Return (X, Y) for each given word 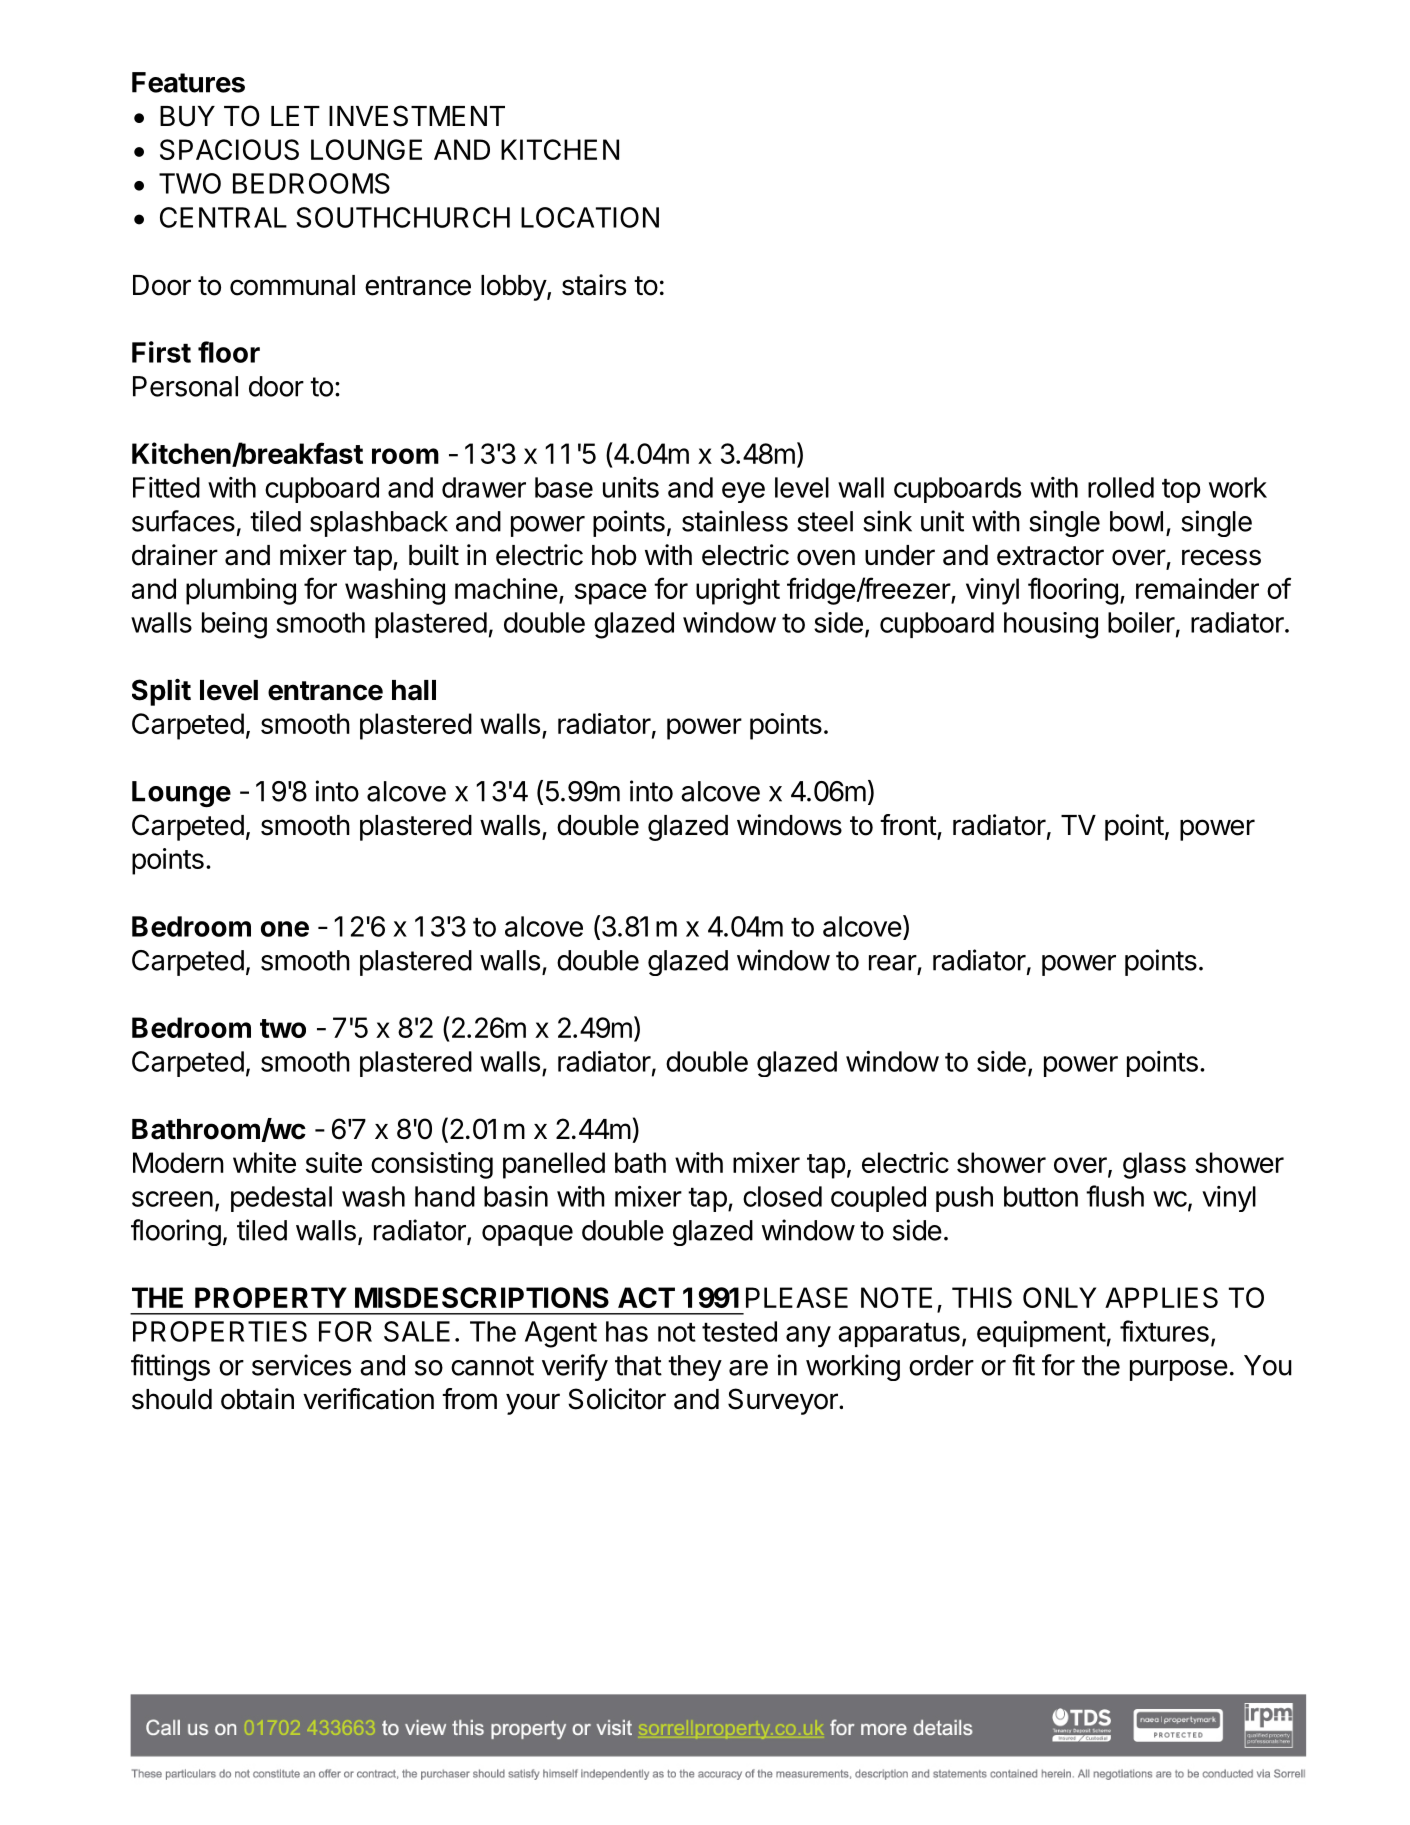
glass (1154, 1165)
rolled (1121, 487)
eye (743, 492)
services (301, 1365)
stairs (594, 285)
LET (295, 116)
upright (738, 591)
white (264, 1162)
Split (161, 692)
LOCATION (590, 217)
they (695, 1368)
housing (1051, 625)
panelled (554, 1165)
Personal (185, 386)
